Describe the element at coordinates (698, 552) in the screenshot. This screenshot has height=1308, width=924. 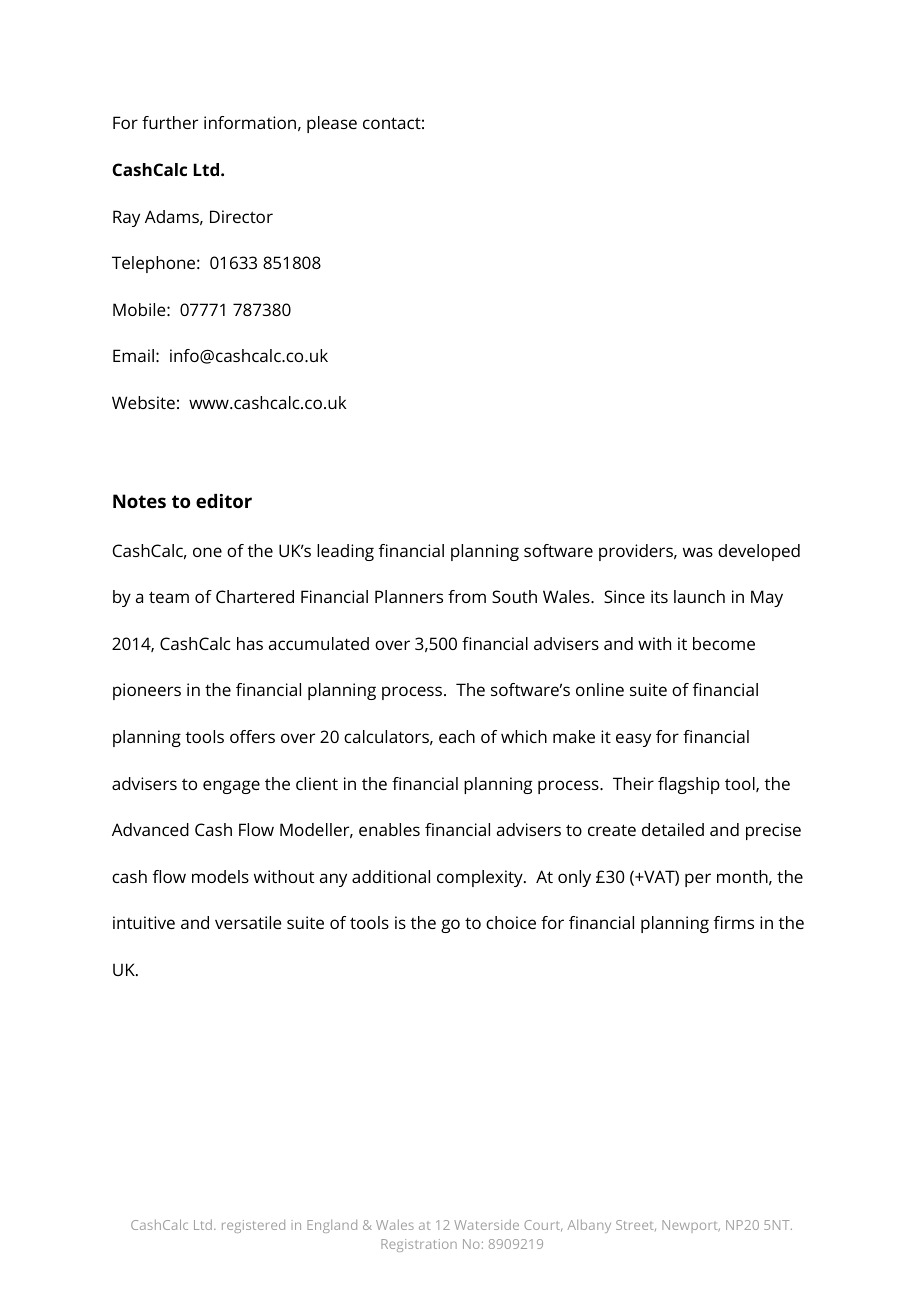
I see `was` at that location.
